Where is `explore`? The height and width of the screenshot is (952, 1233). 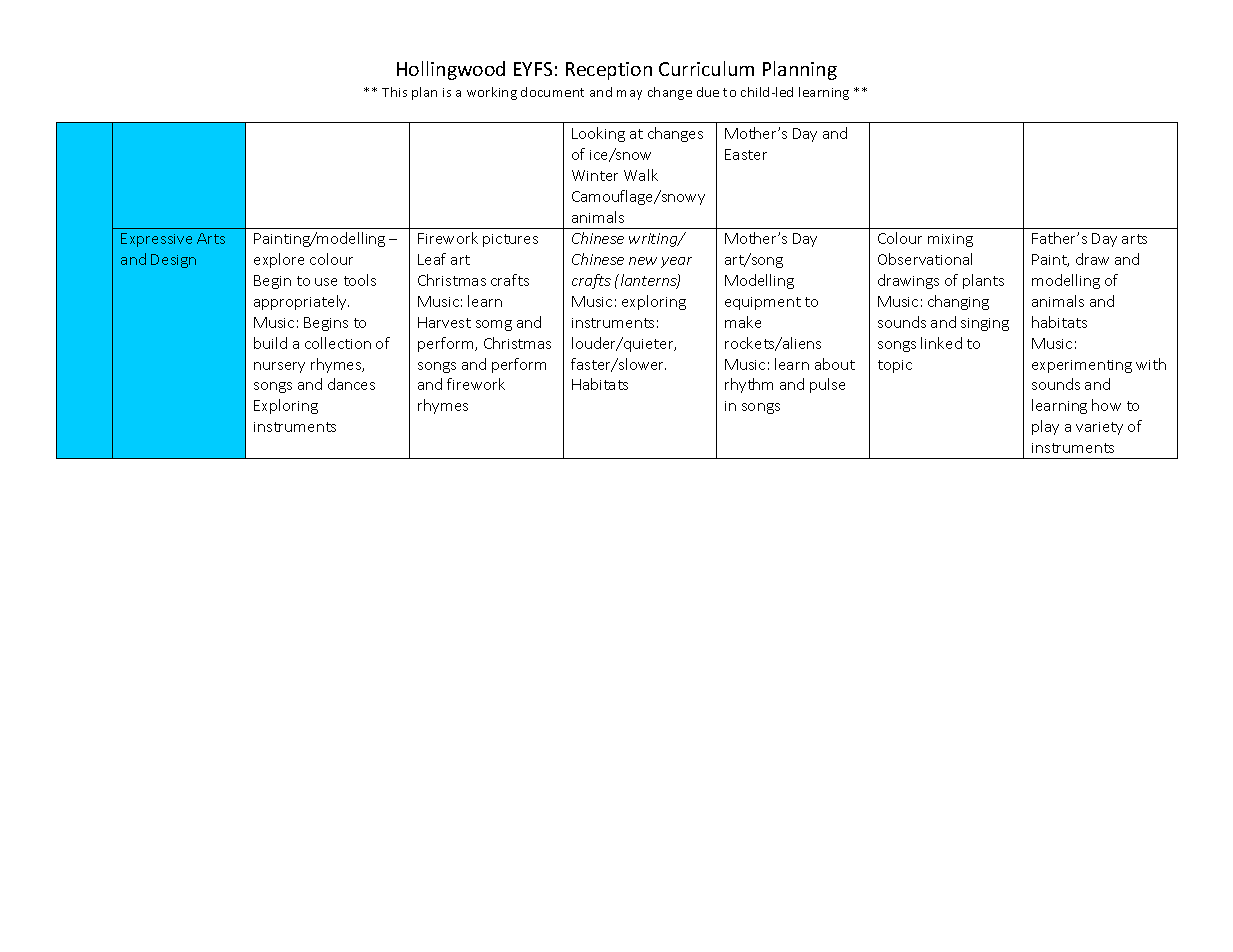
explore is located at coordinates (279, 260).
